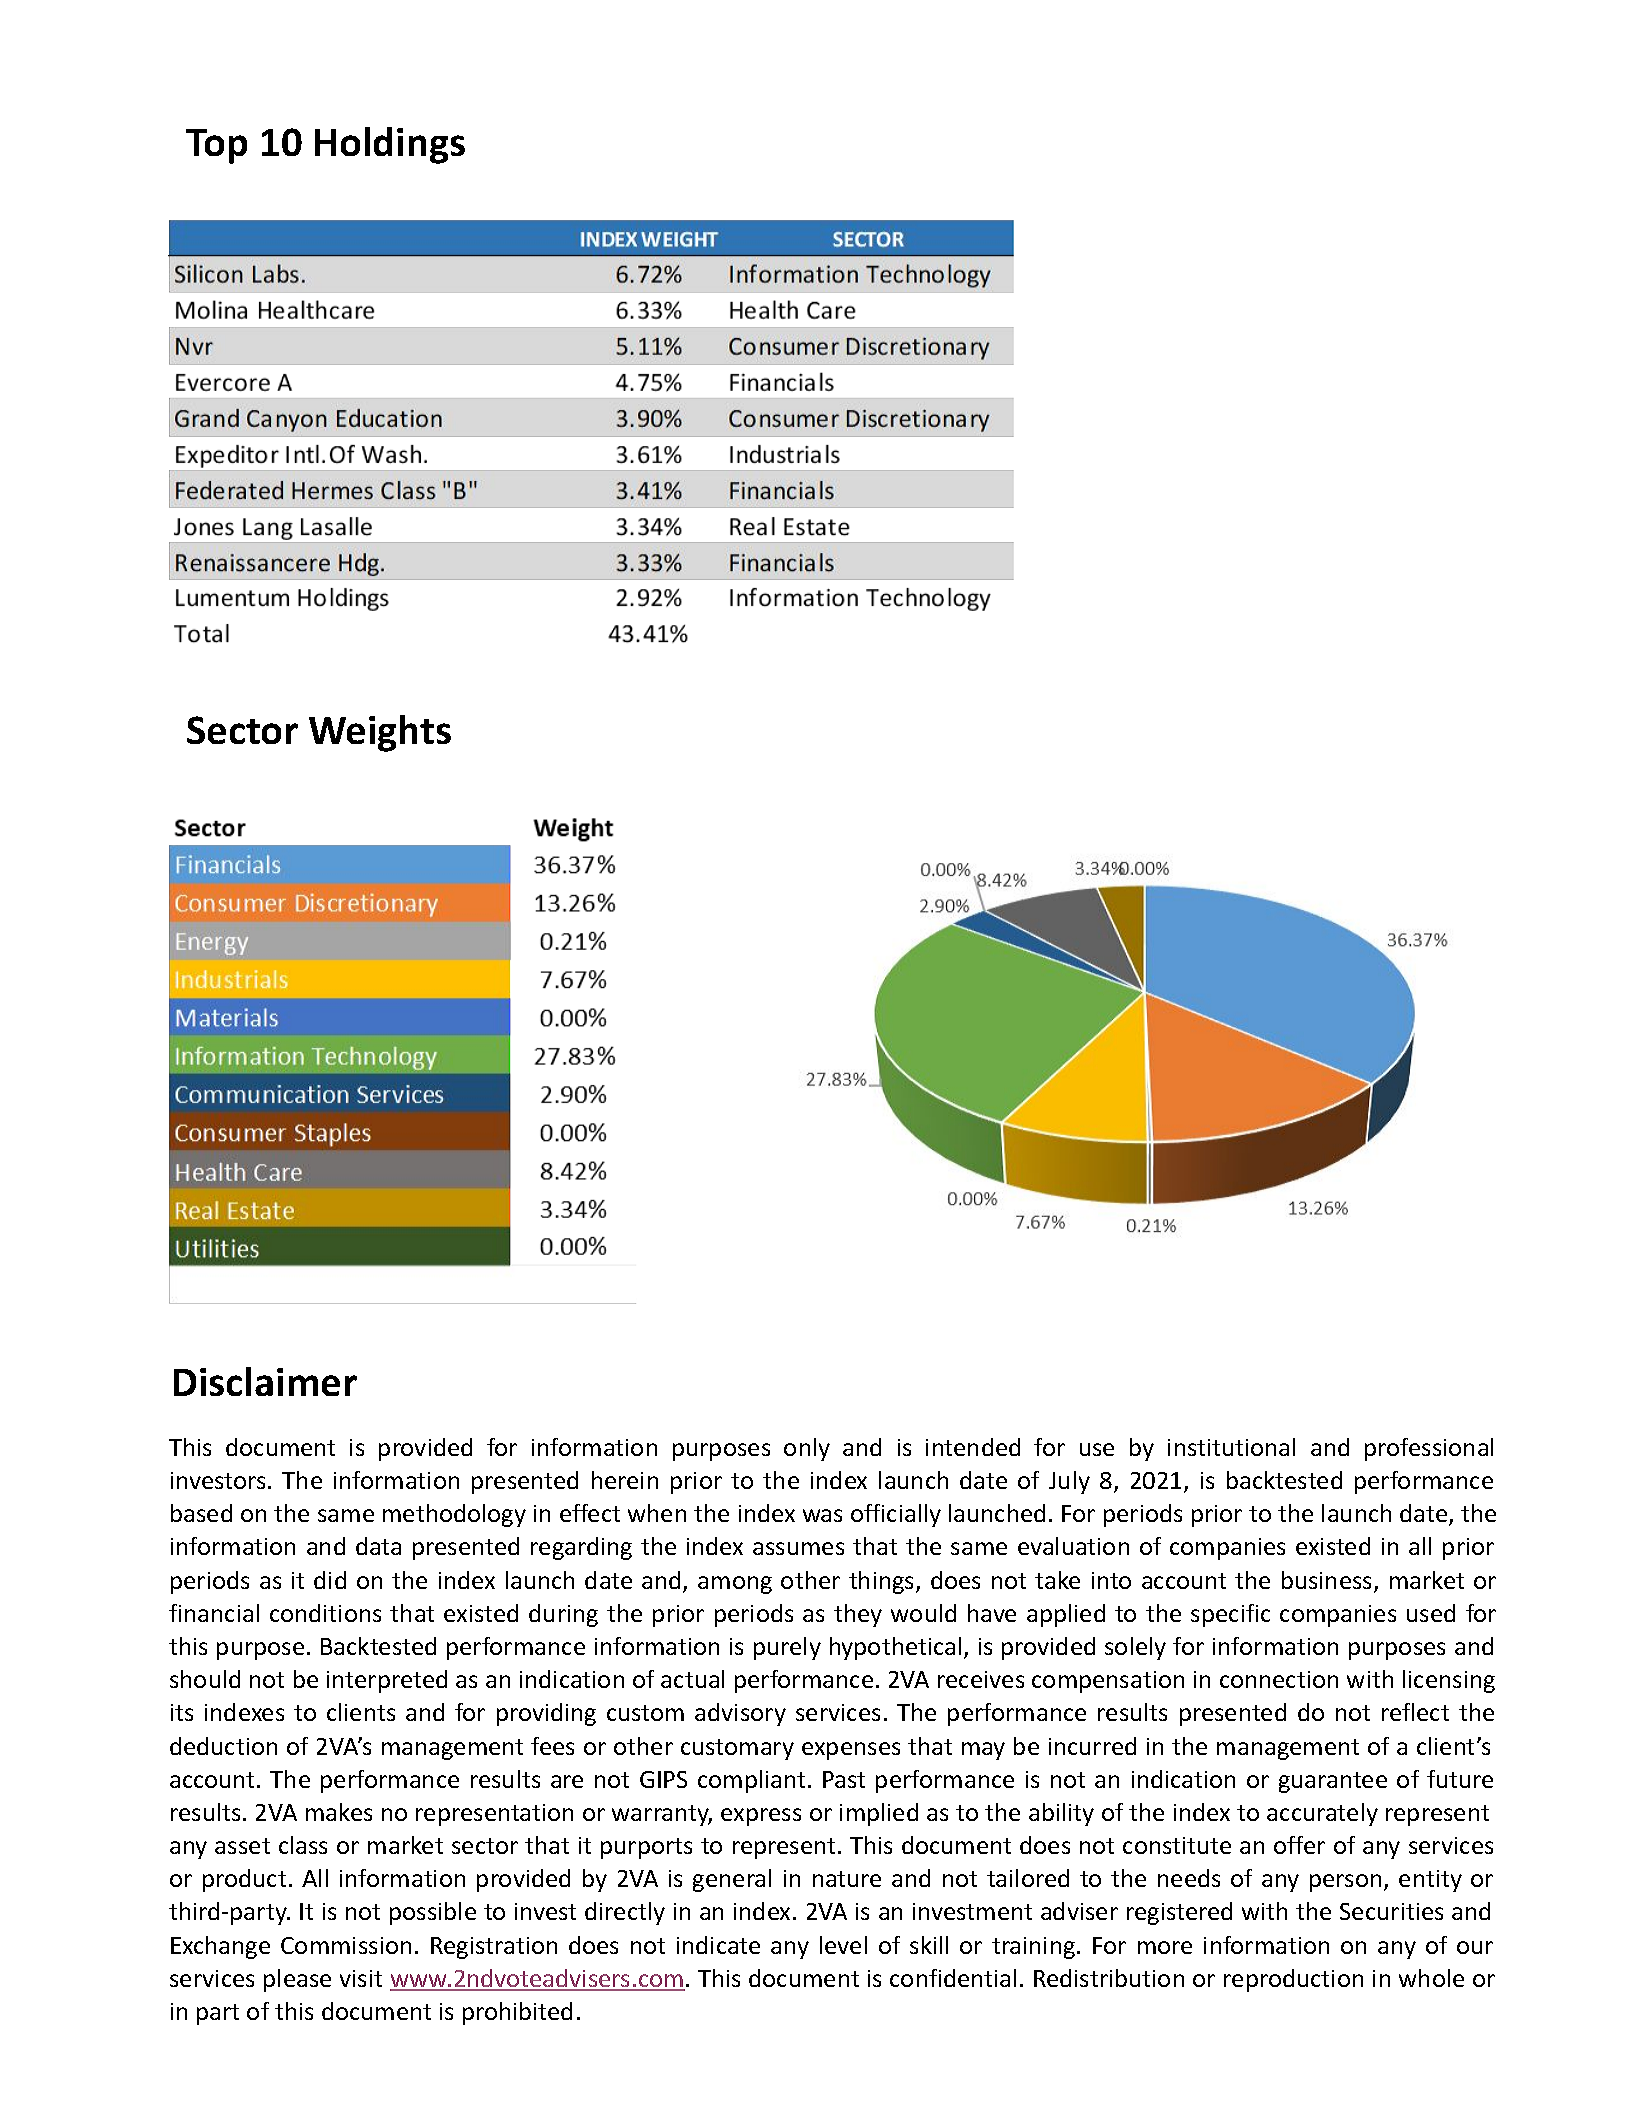  Describe the element at coordinates (346, 1945) in the image. I see `Commission` at that location.
